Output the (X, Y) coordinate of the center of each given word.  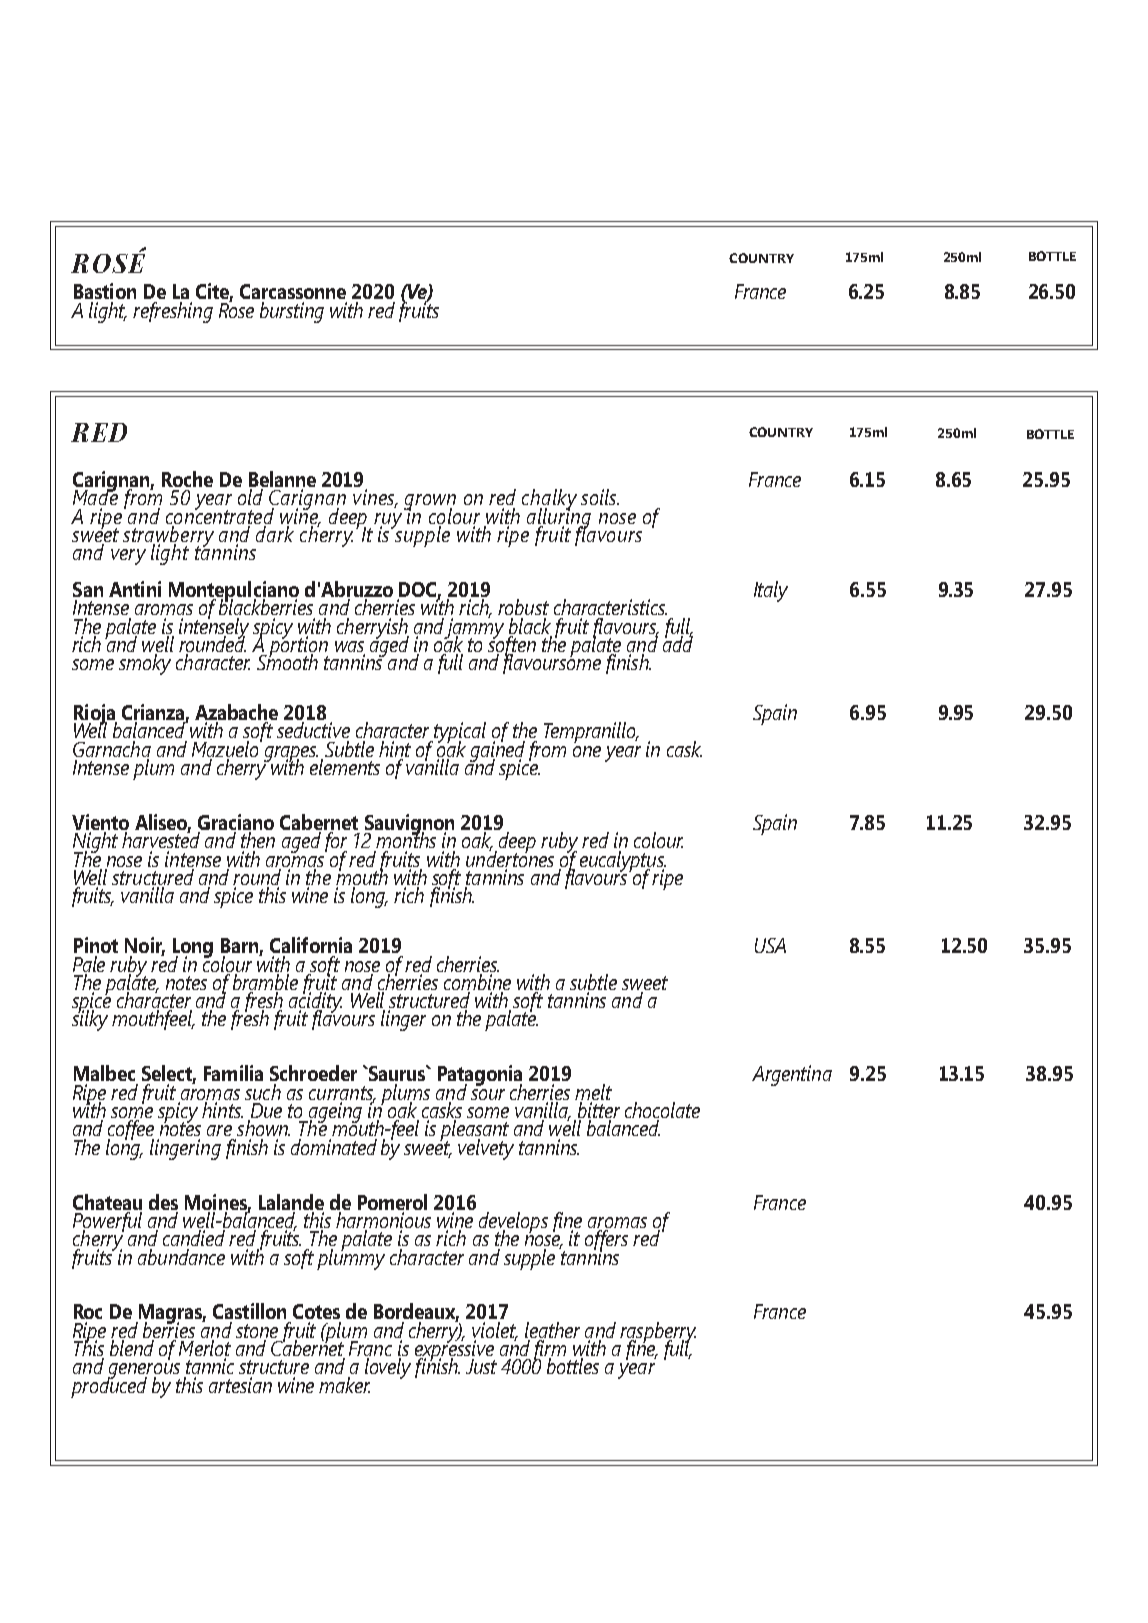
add (678, 643)
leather (552, 1330)
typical (460, 734)
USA (770, 945)
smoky (145, 664)
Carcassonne (293, 291)
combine (477, 983)
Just (481, 1366)
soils (600, 497)
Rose (236, 309)
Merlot (205, 1349)
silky (90, 1019)
